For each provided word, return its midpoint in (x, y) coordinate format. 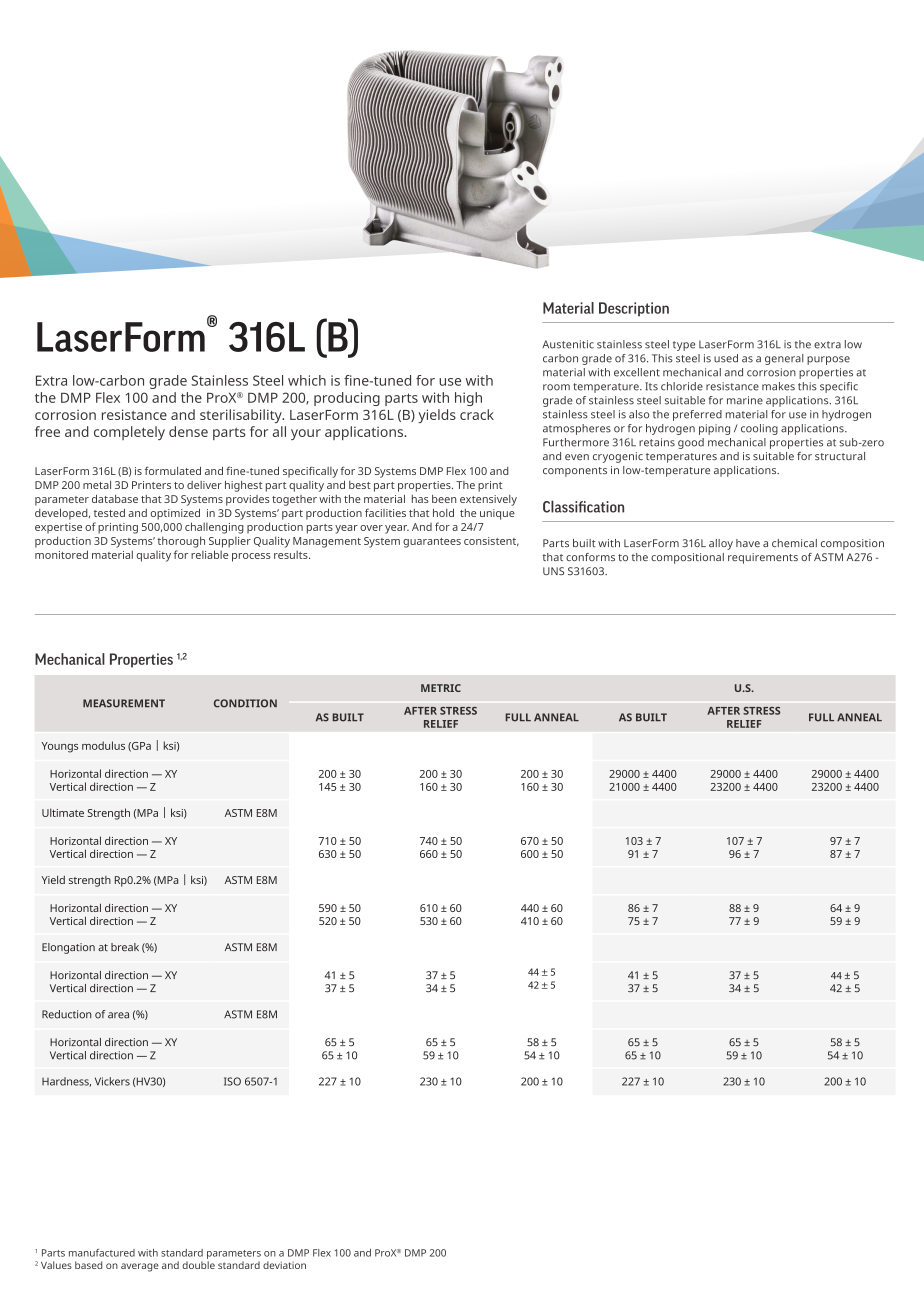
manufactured (102, 1253)
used (726, 358)
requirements (763, 558)
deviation (284, 1265)
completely (129, 433)
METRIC (441, 688)
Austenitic (568, 344)
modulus (103, 745)
